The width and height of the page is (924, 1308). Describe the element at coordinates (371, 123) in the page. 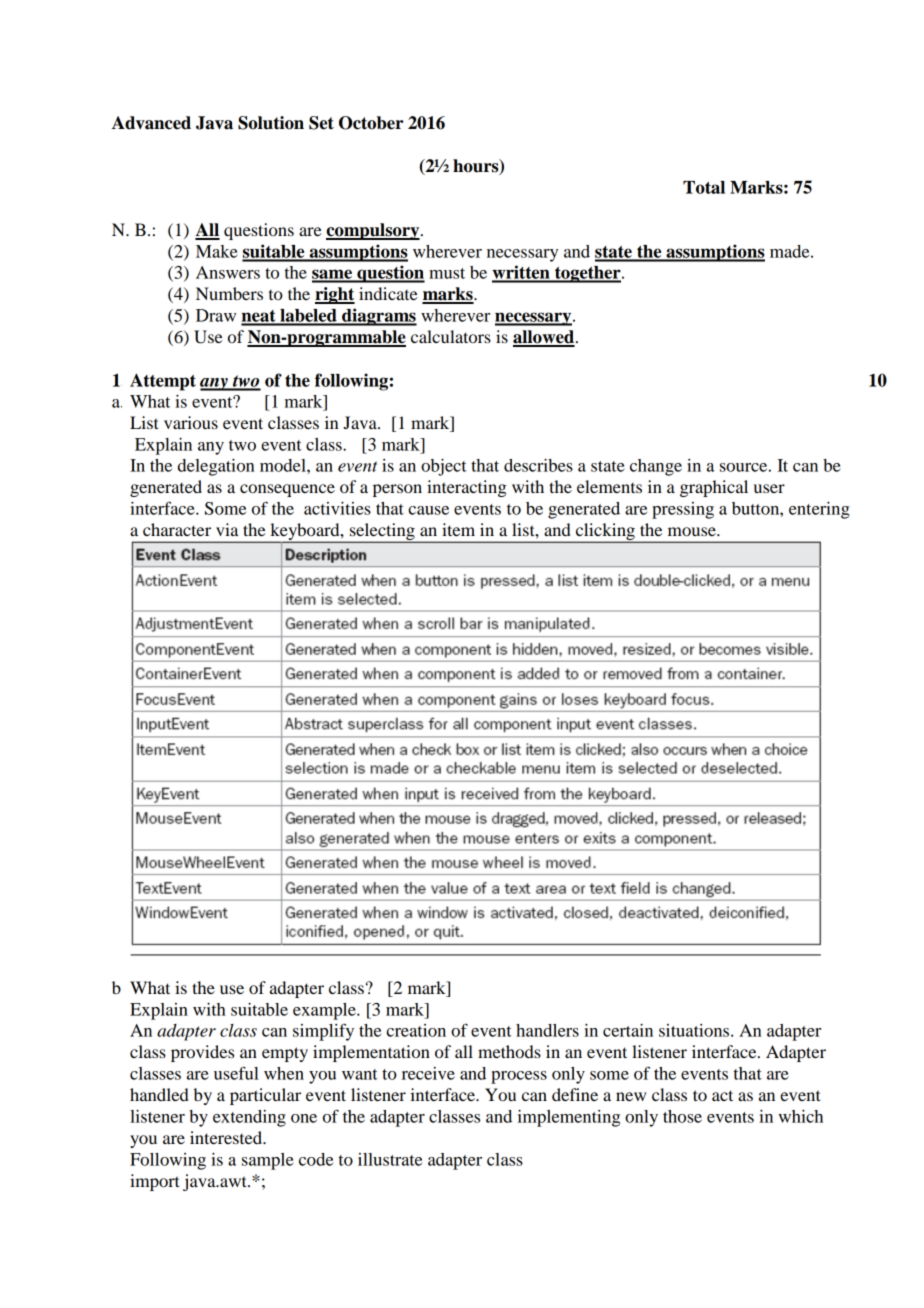

I see `October` at that location.
